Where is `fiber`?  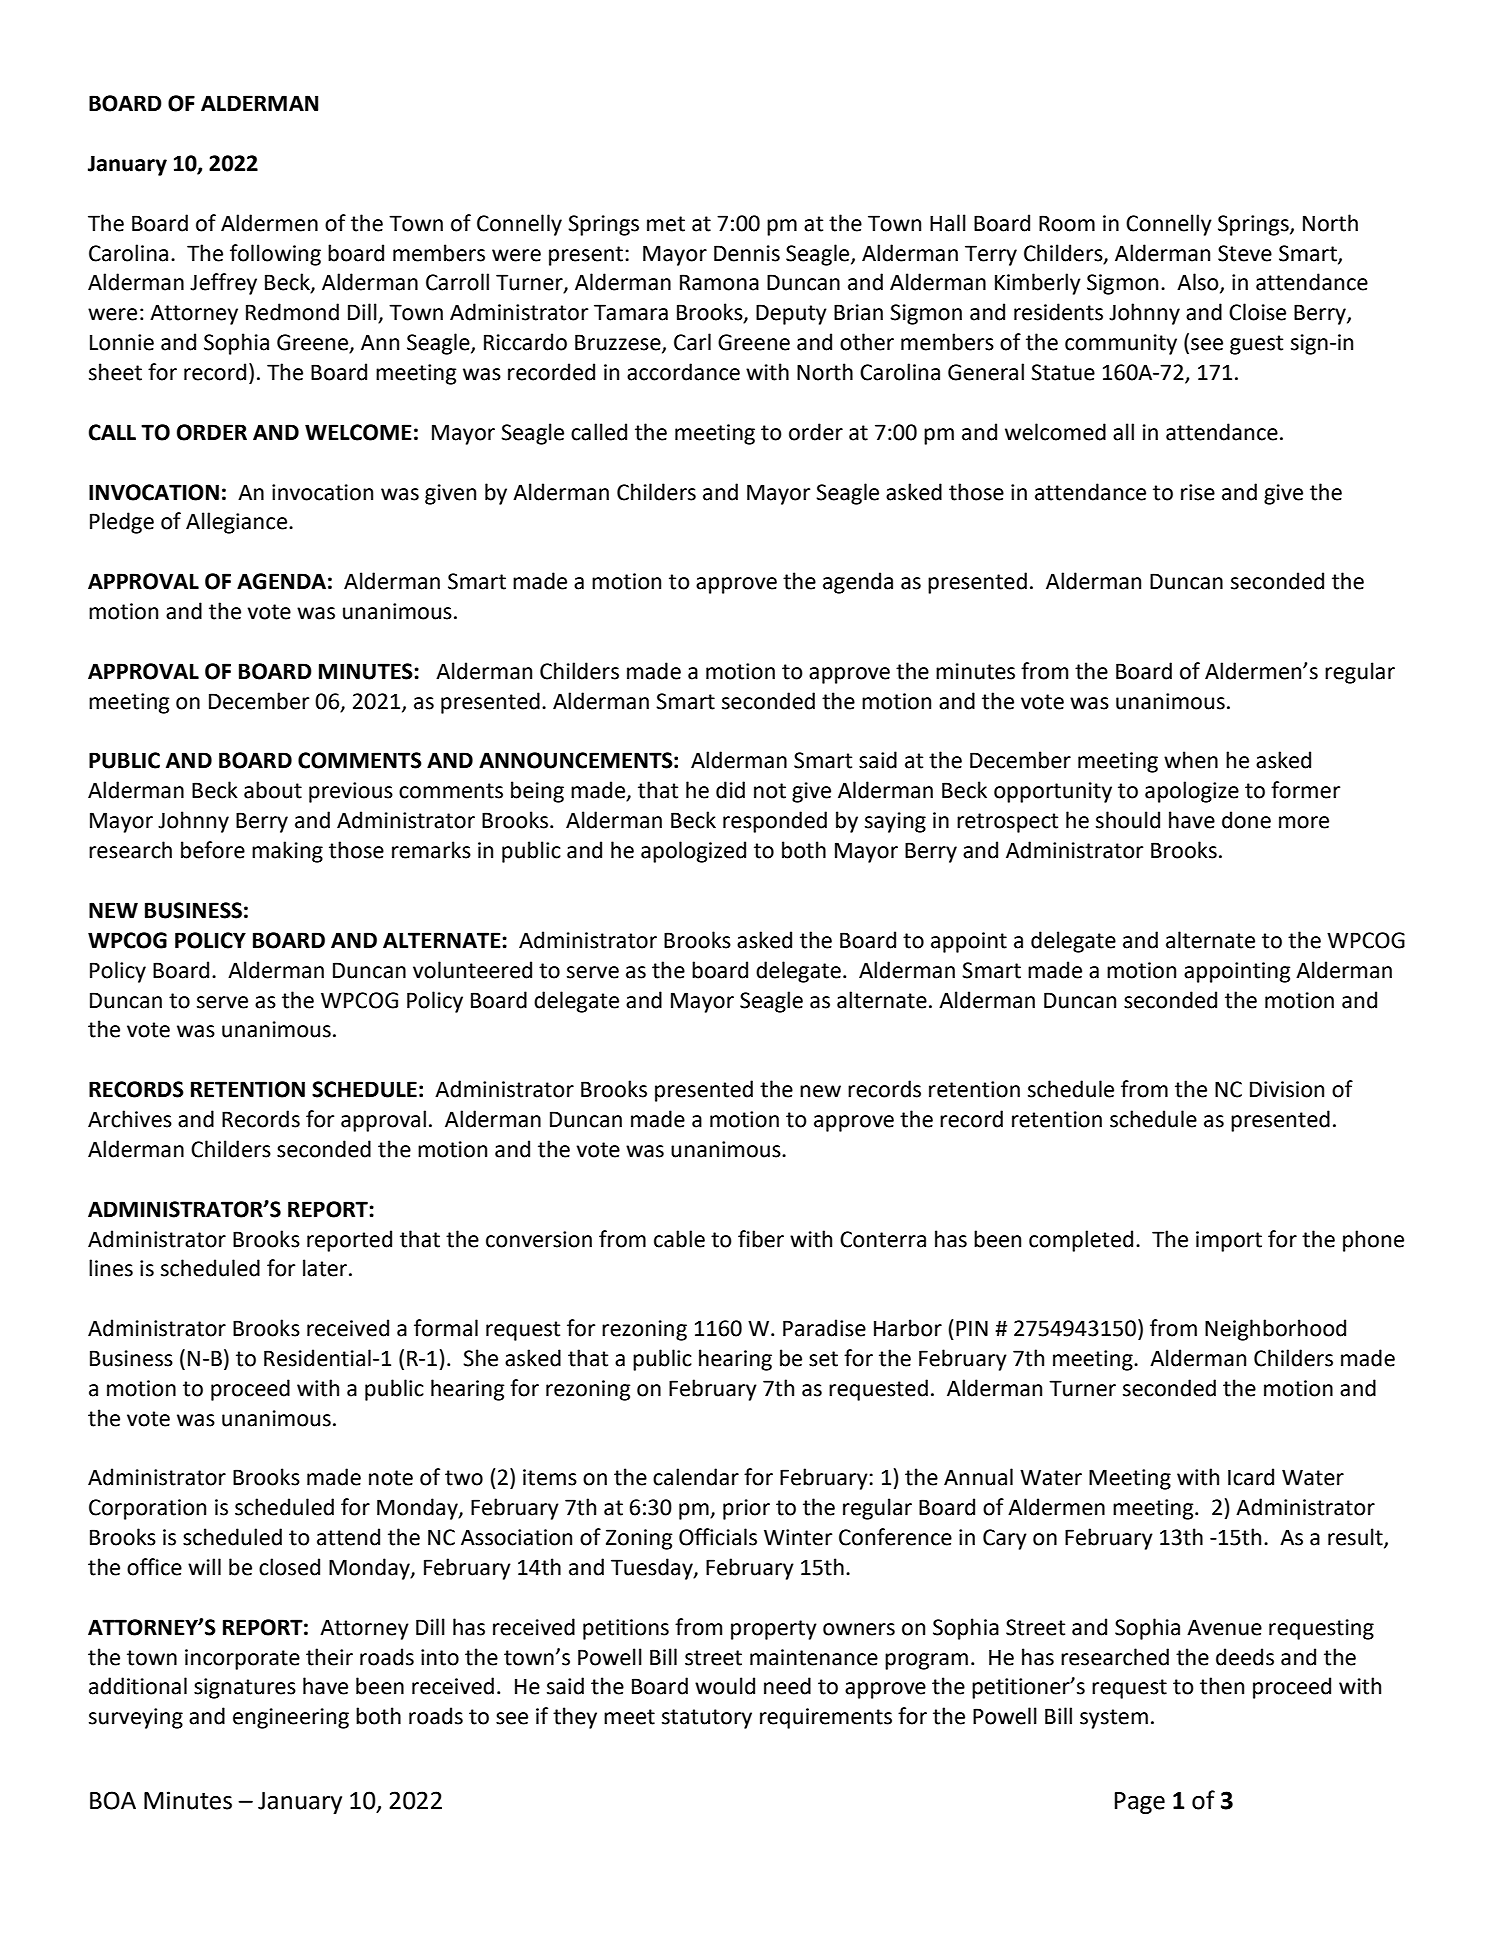 fiber is located at coordinates (761, 1239).
